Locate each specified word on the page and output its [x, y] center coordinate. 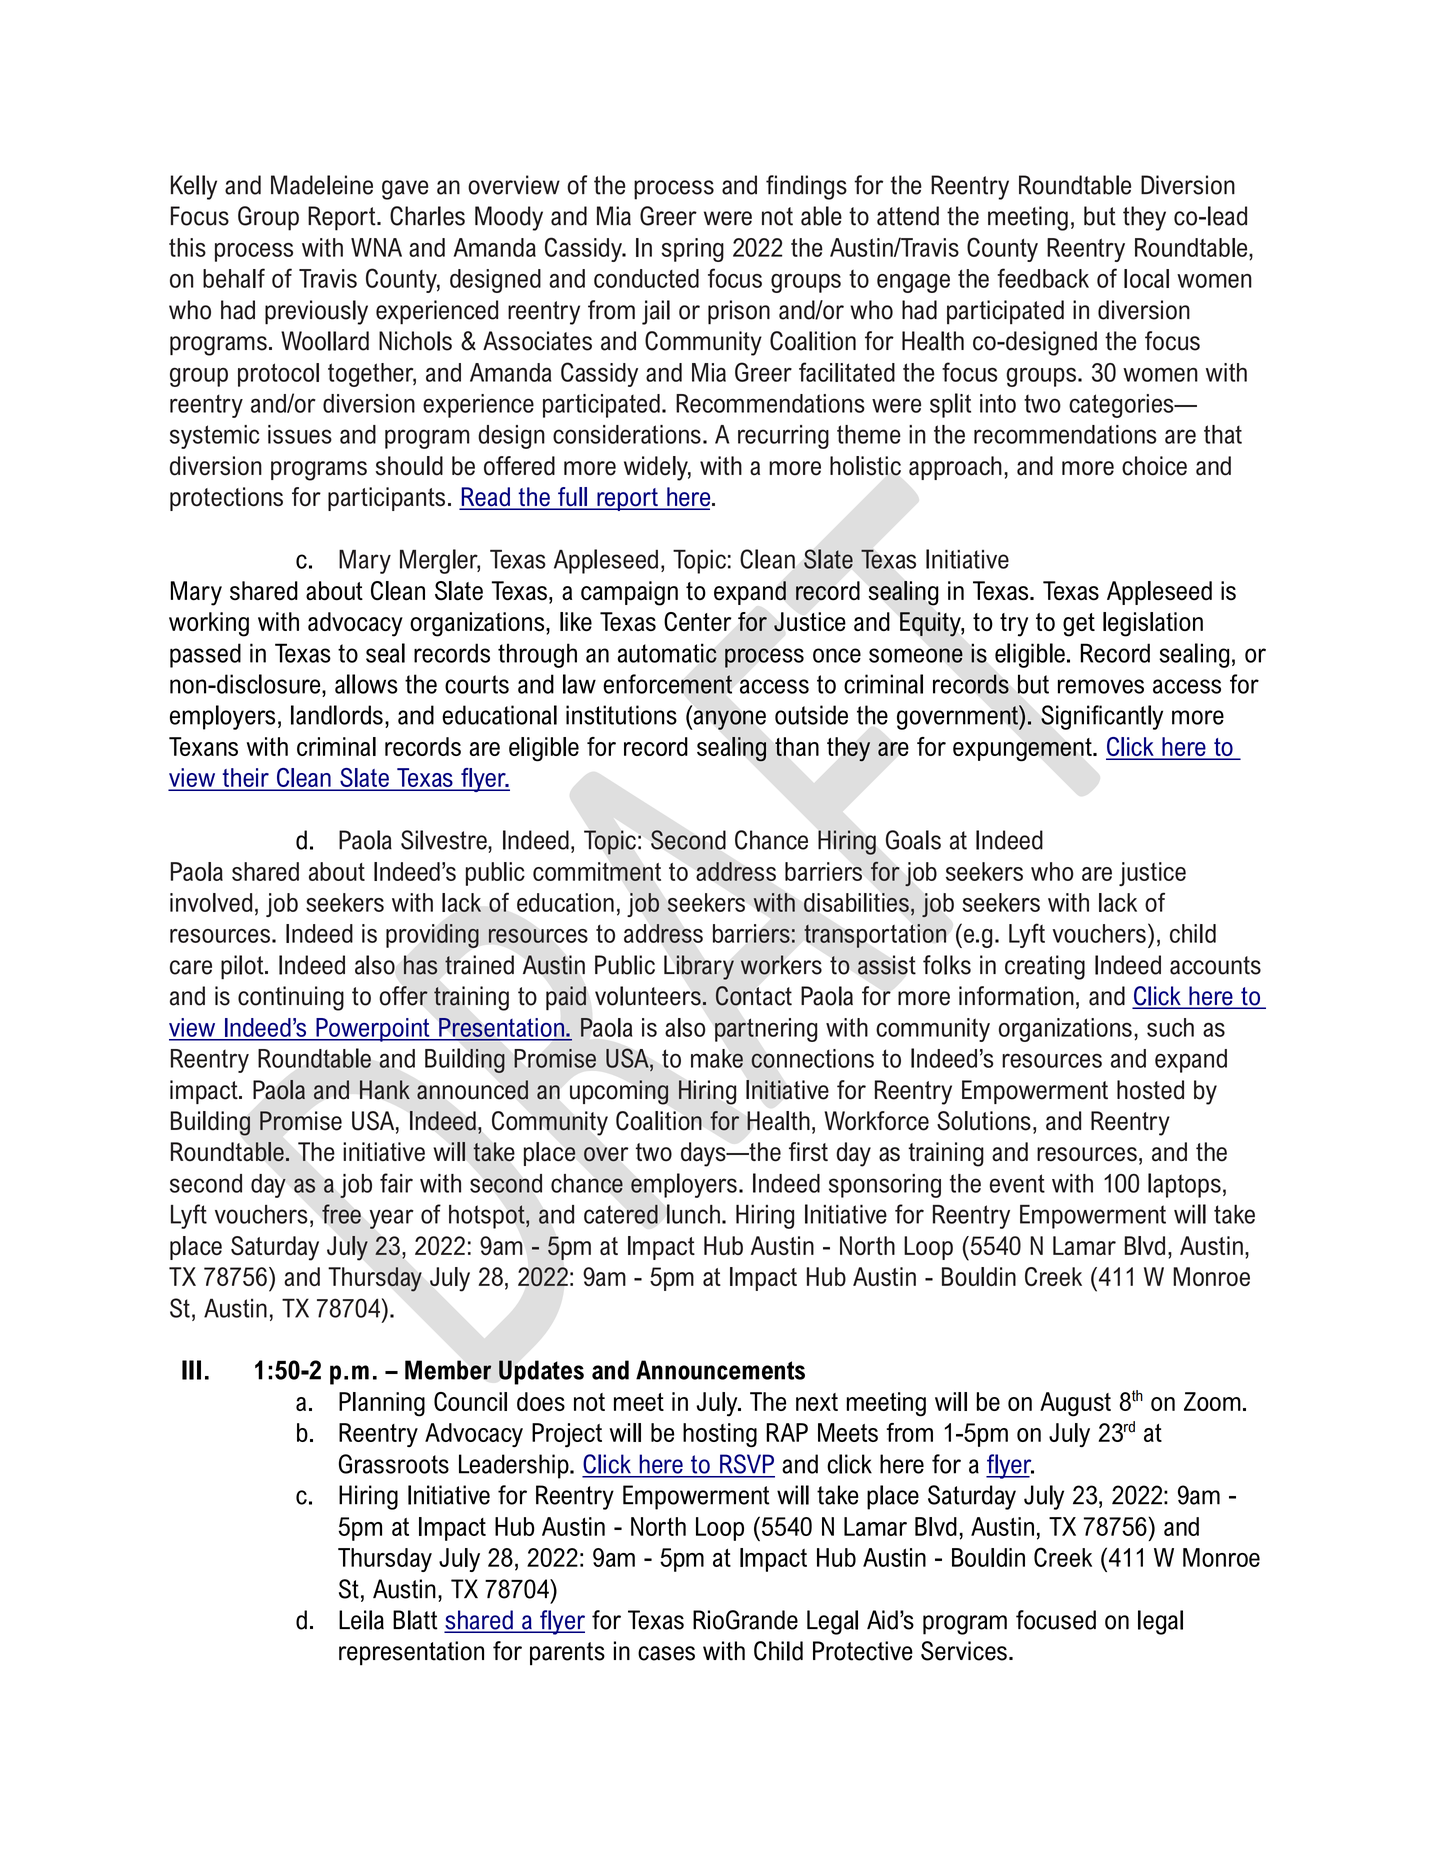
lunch [693, 1214]
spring [692, 250]
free [341, 1214]
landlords [337, 715]
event [1017, 1183]
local [1146, 278]
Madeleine [322, 185]
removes [1101, 686]
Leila [361, 1620]
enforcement [667, 684]
